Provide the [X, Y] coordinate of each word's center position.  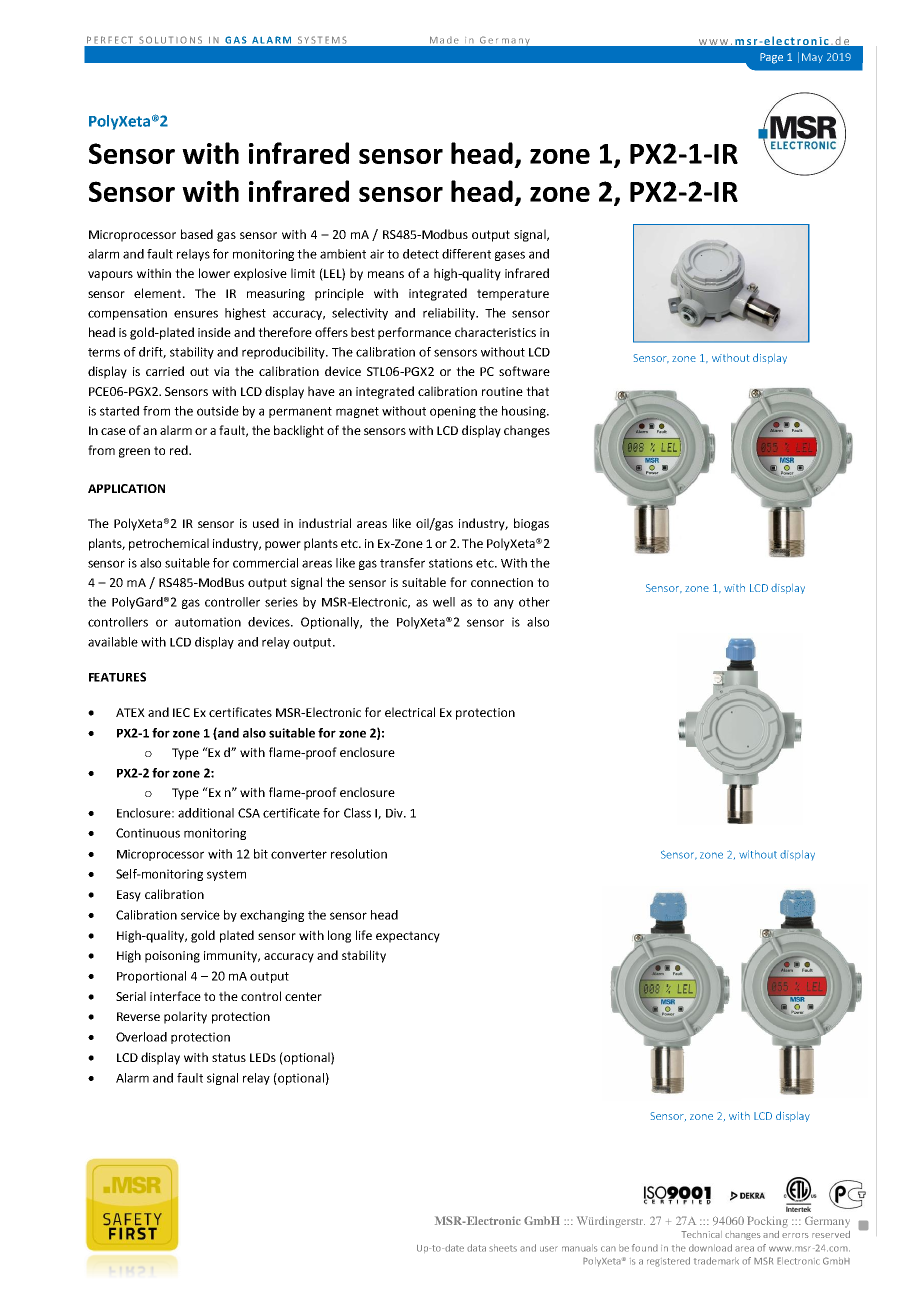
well [444, 602]
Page [771, 58]
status [229, 1057]
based [197, 234]
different [466, 254]
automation [208, 622]
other [534, 602]
